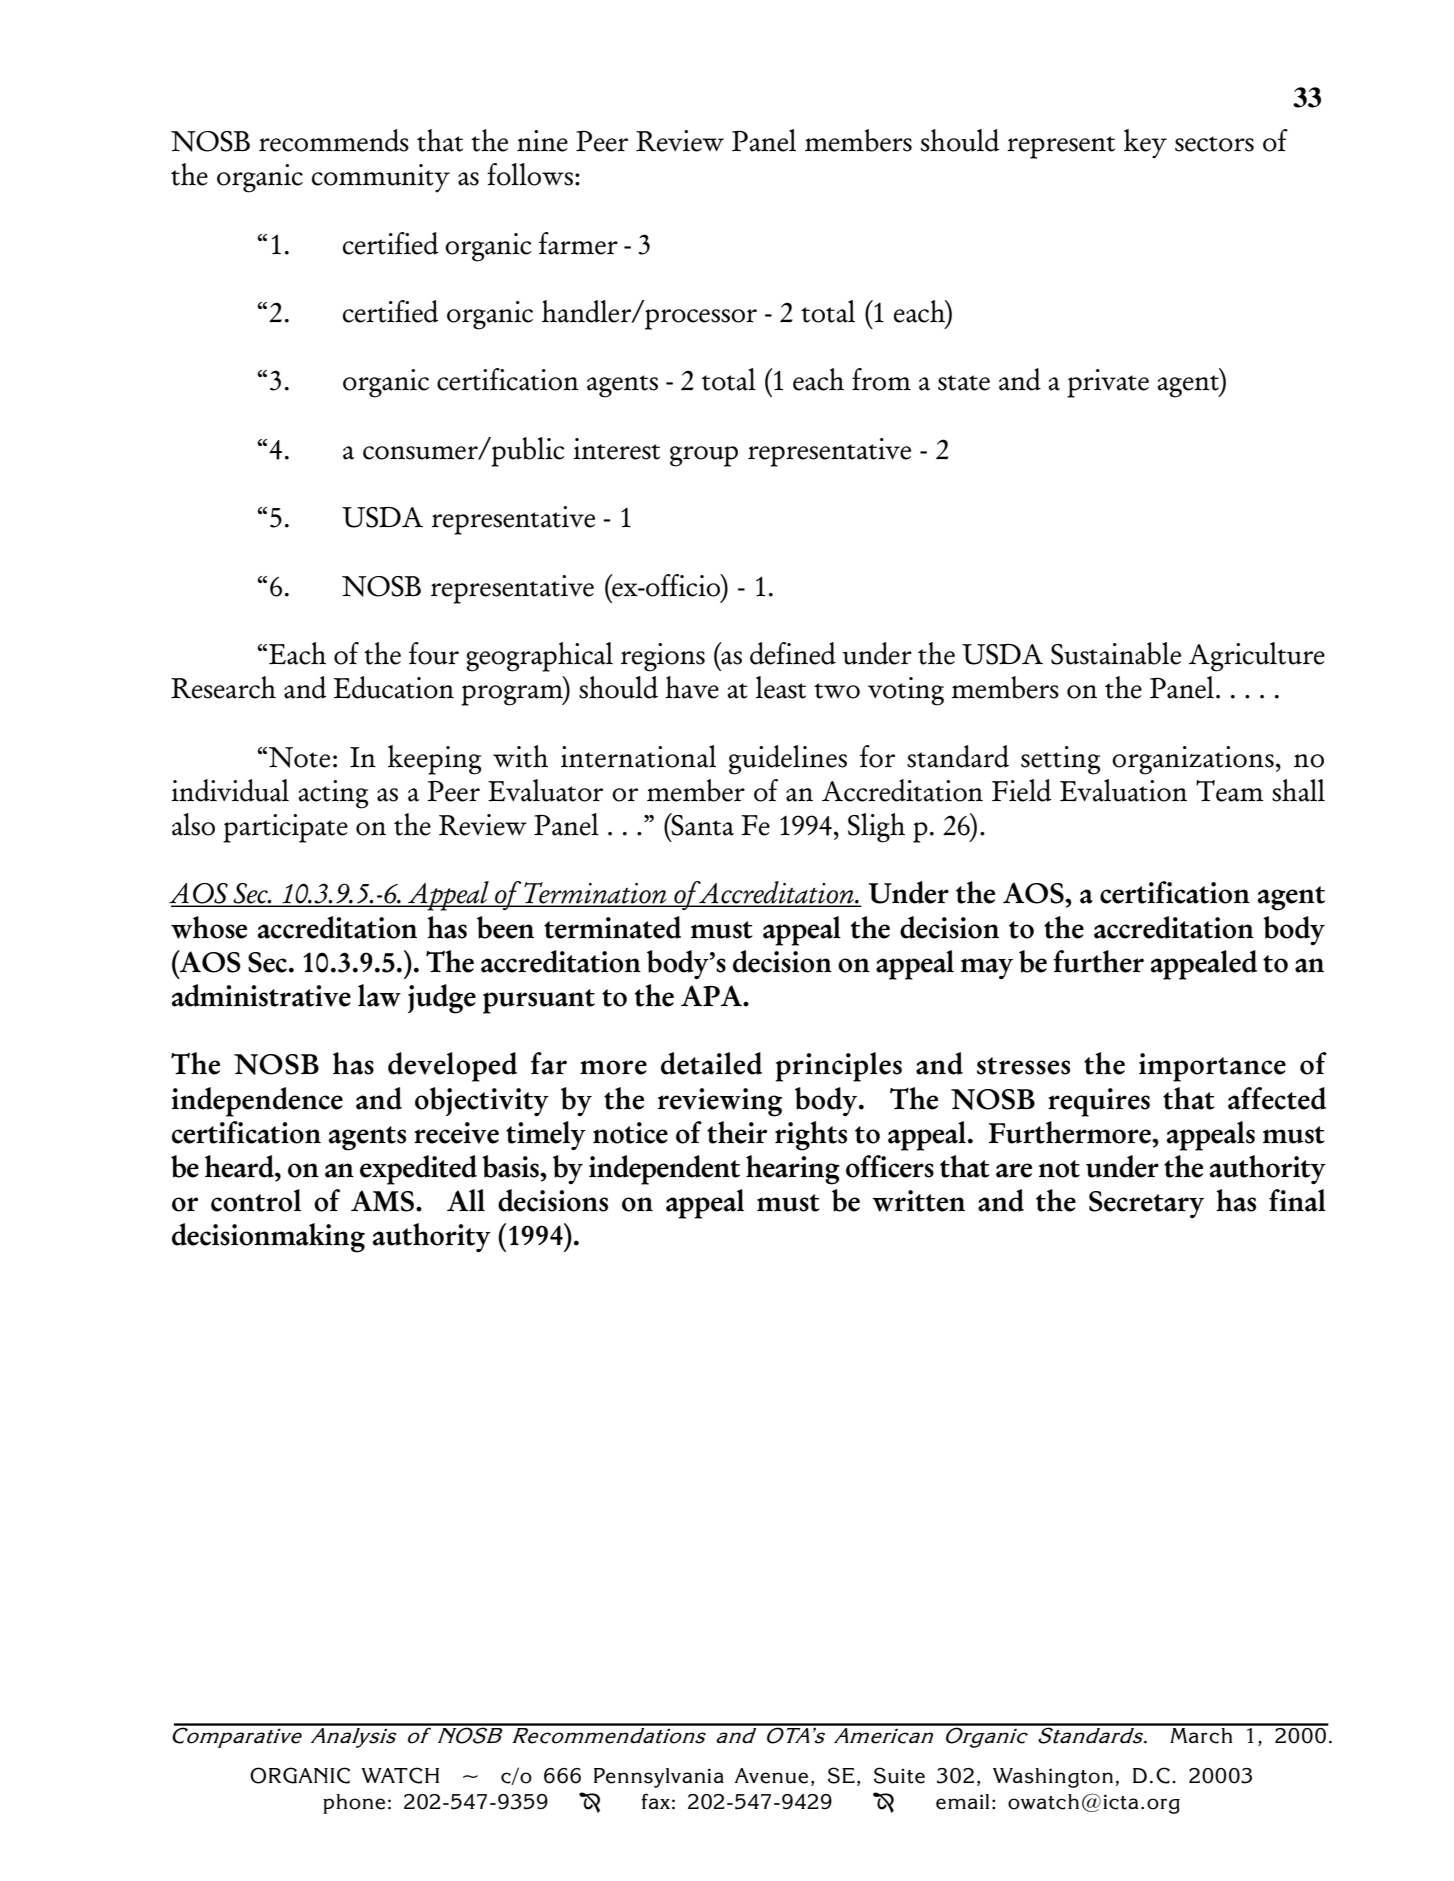 The image size is (1454, 1881). What do you see at coordinates (1212, 1067) in the screenshot?
I see `importance` at bounding box center [1212, 1067].
